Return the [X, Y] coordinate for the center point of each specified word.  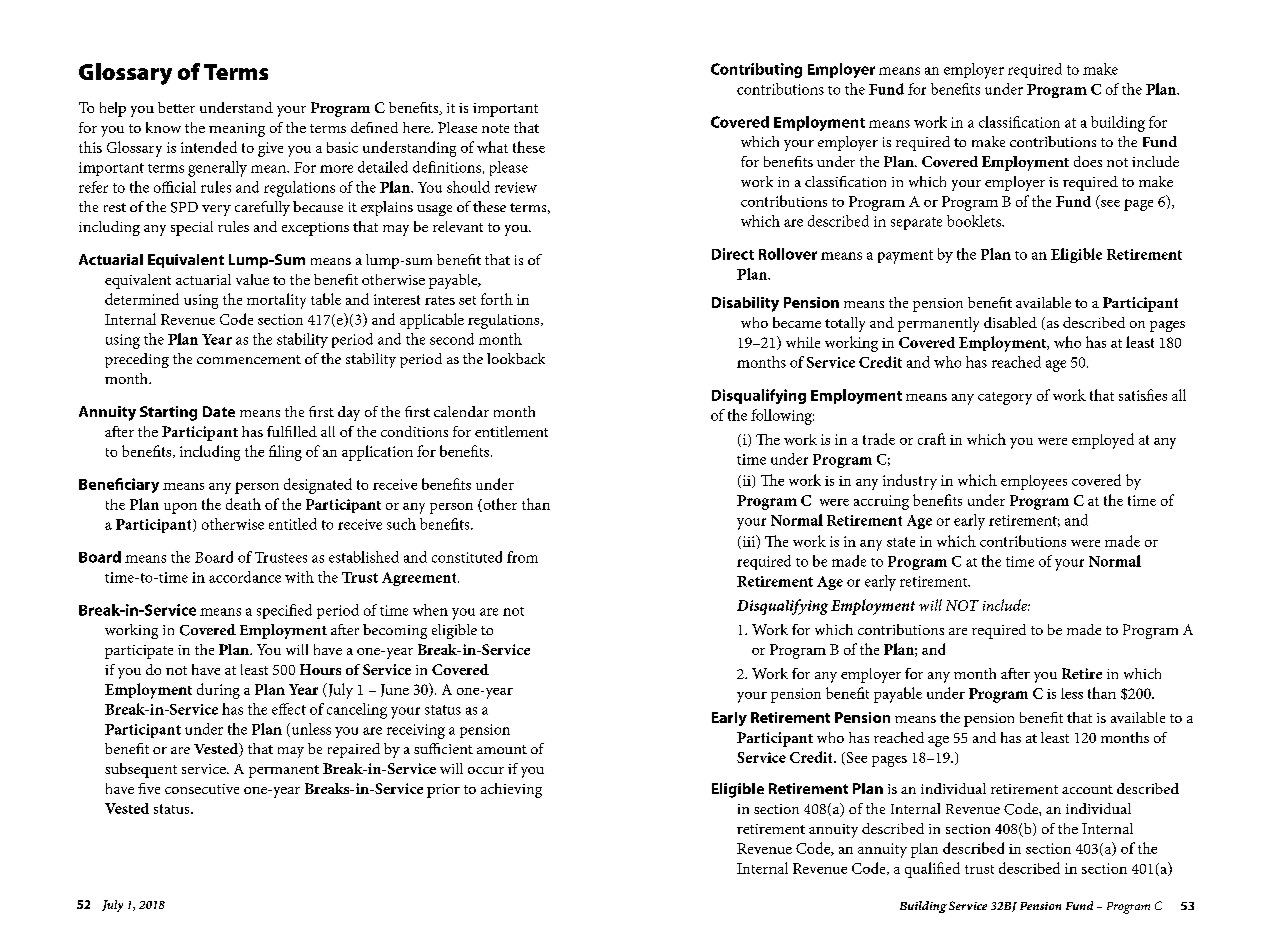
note [495, 128]
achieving [511, 790]
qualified [932, 870]
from [522, 557]
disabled [1010, 322]
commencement [249, 359]
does [1088, 161]
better [176, 107]
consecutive [202, 789]
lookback [516, 358]
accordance [245, 577]
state [901, 542]
